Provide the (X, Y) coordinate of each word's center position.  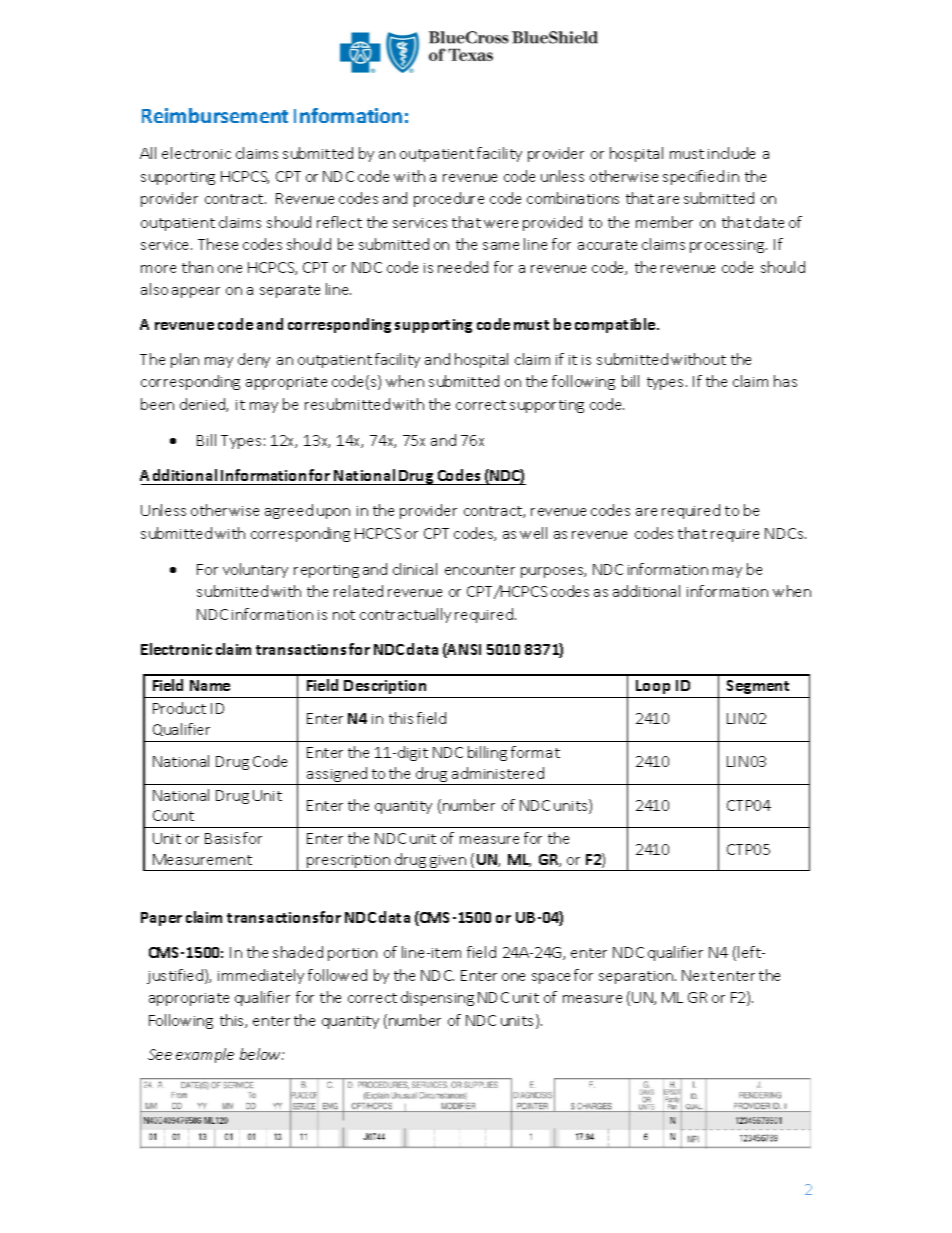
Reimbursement (215, 115)
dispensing (437, 998)
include (731, 153)
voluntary (255, 570)
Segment (758, 687)
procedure (449, 199)
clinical (415, 569)
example (205, 1055)
